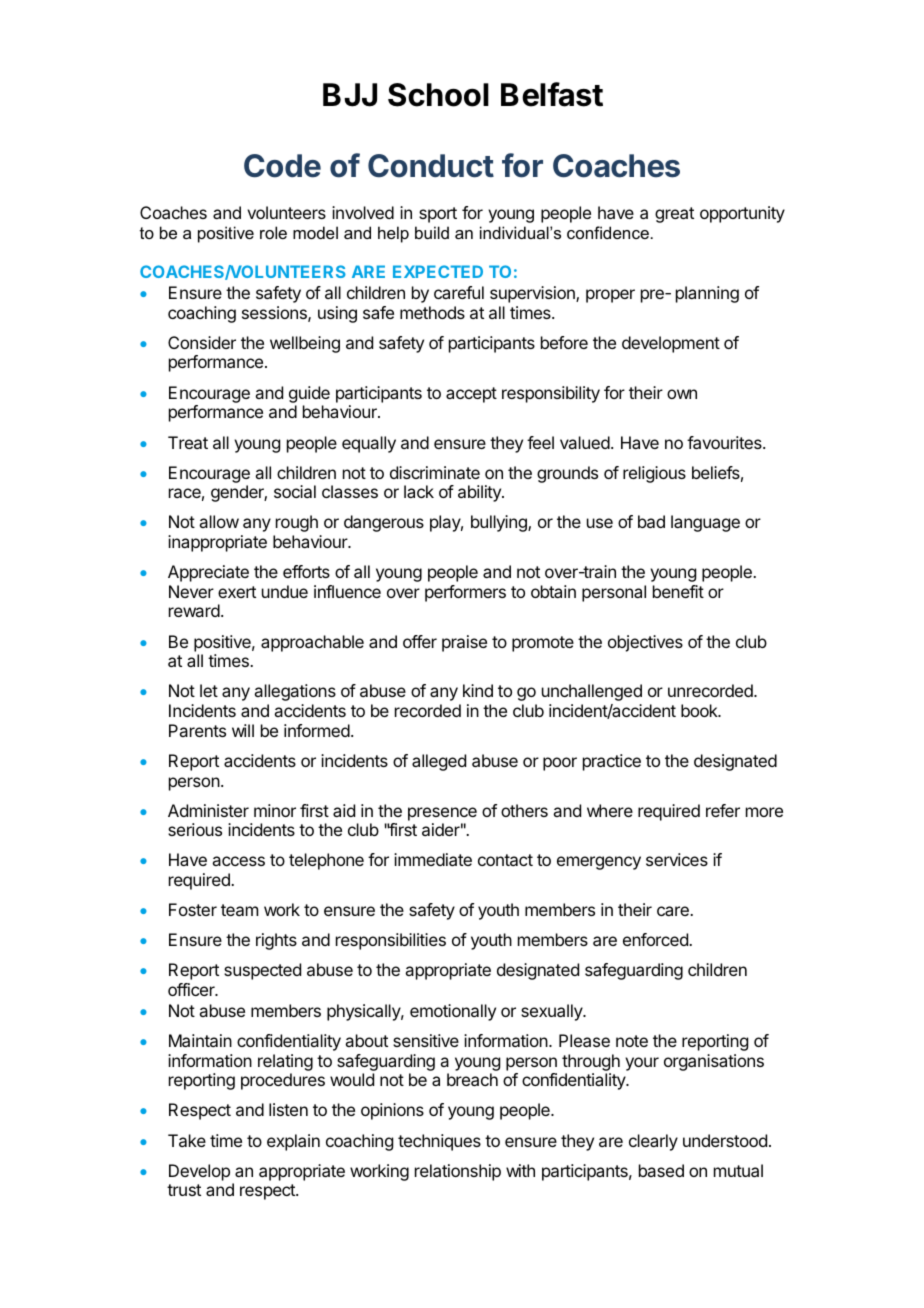  I want to click on own, so click(682, 394).
